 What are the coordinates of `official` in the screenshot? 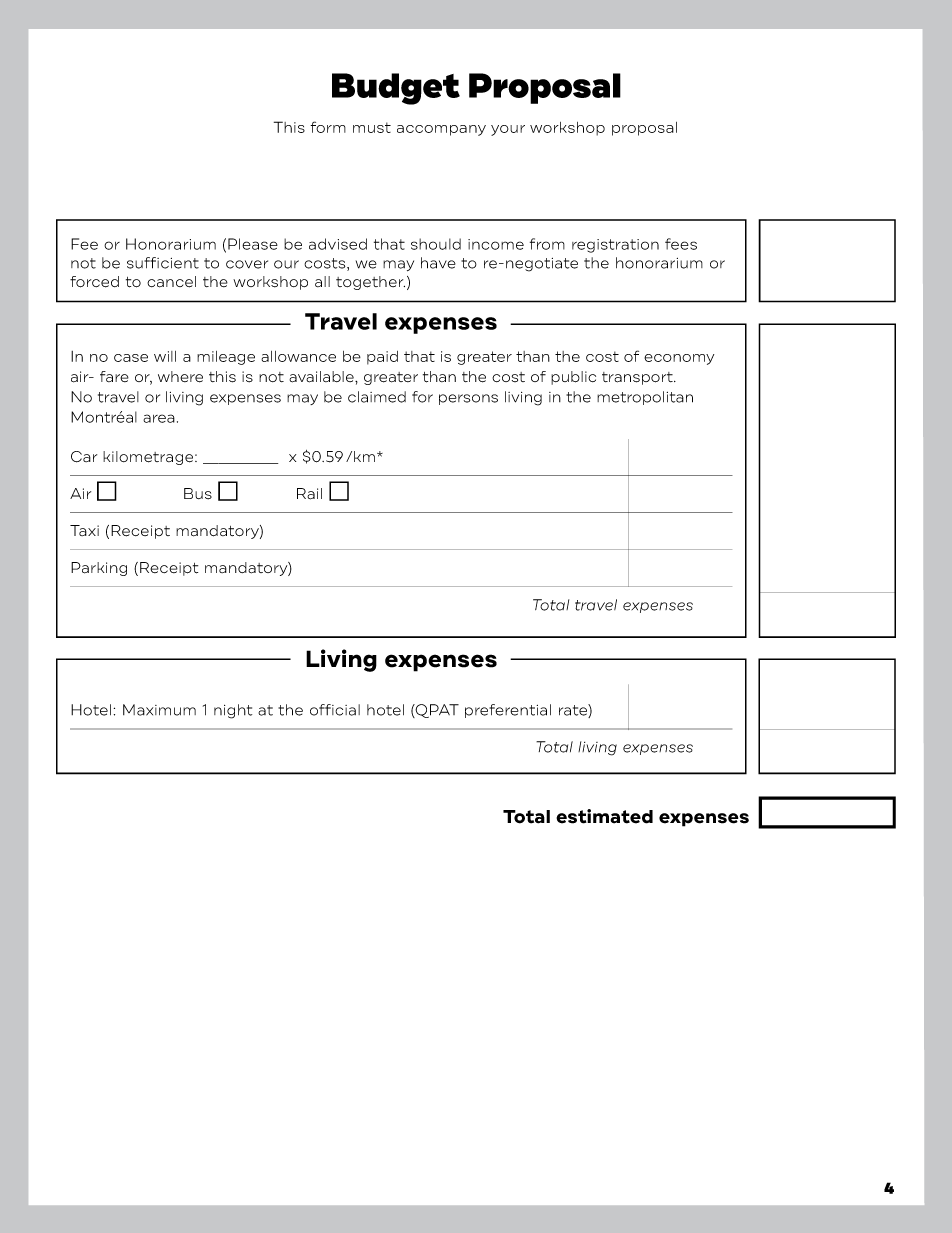 It's located at (335, 710).
